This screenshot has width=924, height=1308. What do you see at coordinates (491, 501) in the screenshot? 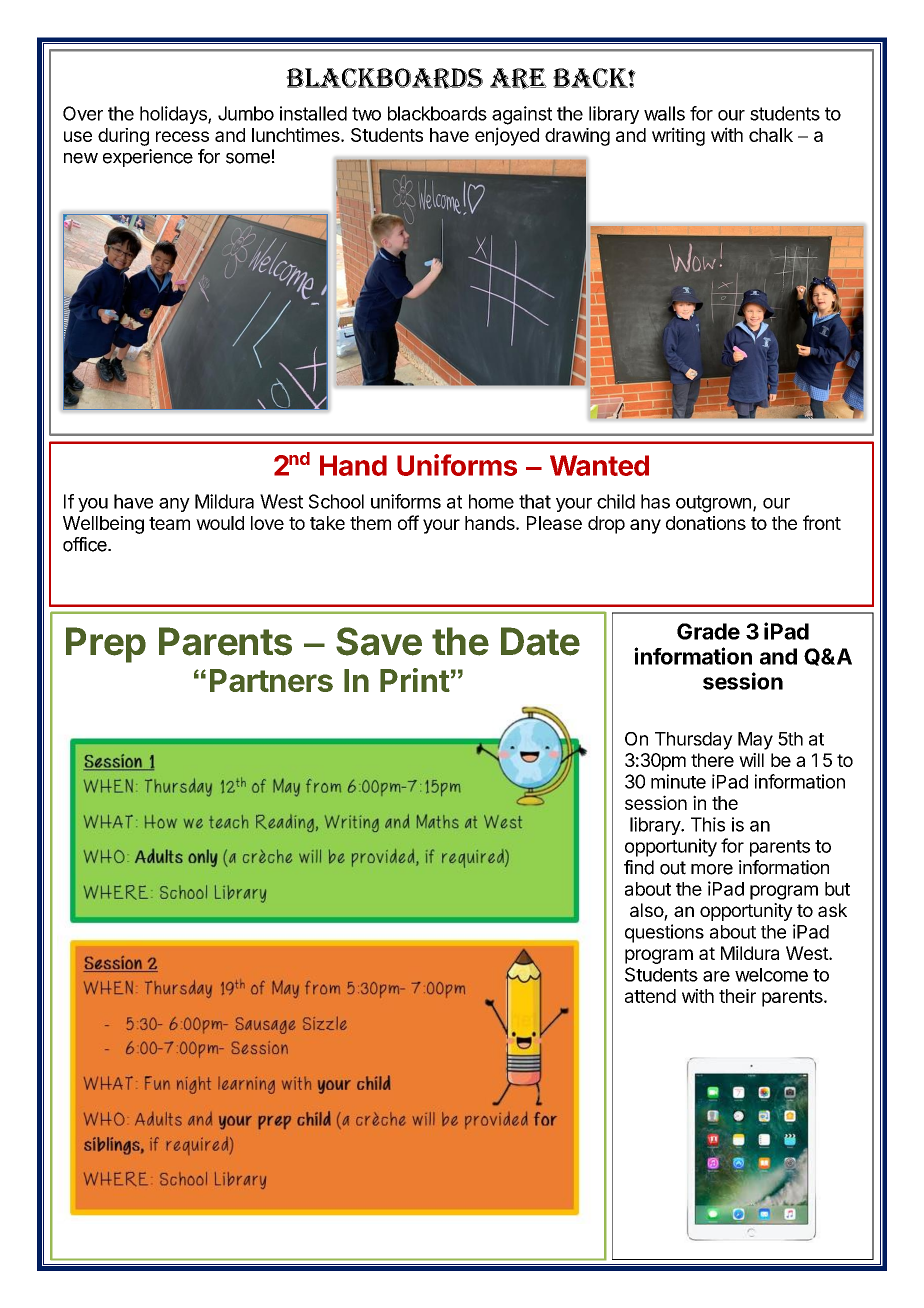
I see `home` at bounding box center [491, 501].
